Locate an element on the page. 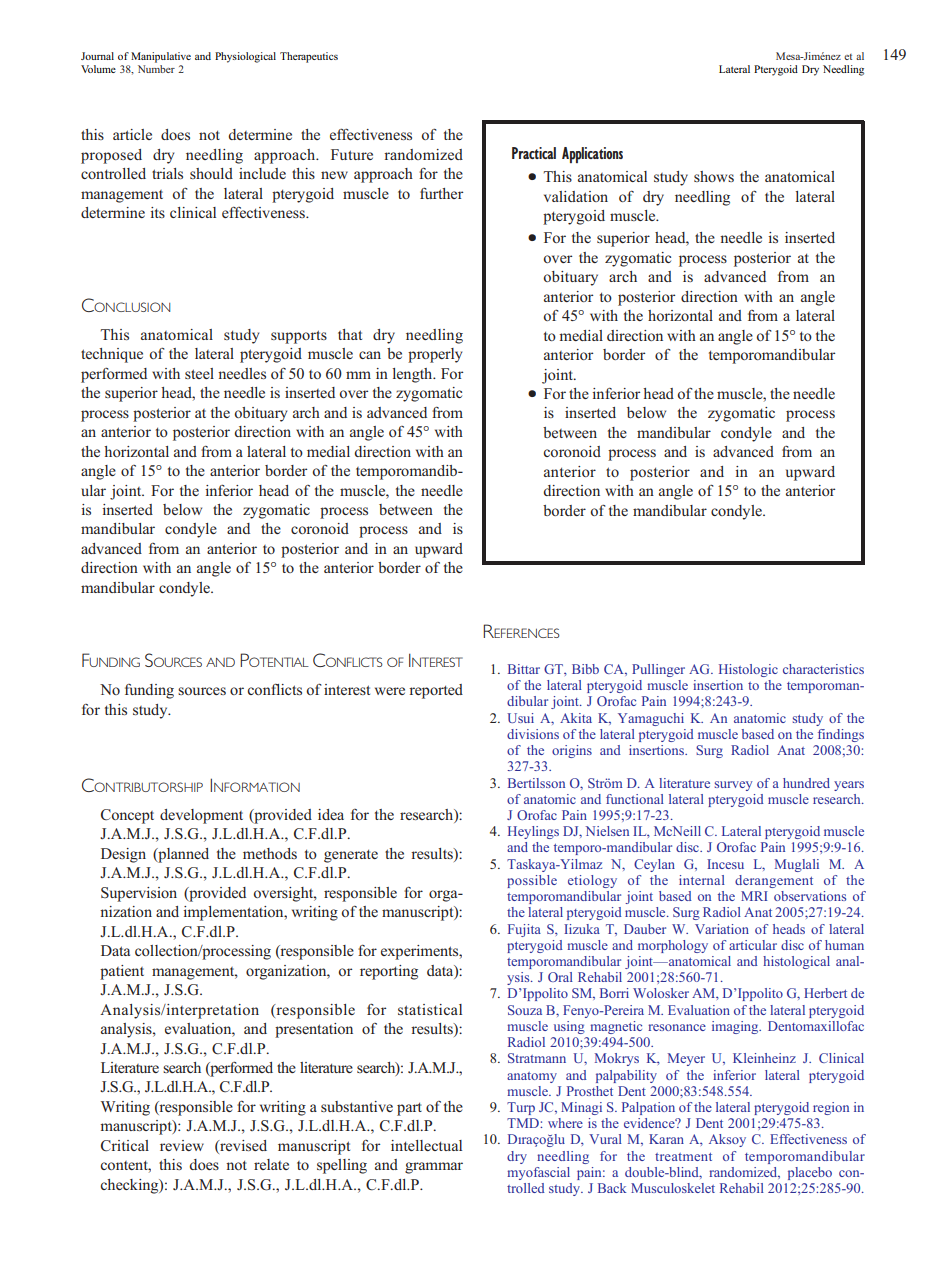 The width and height of the page is (952, 1275). shows is located at coordinates (714, 176).
